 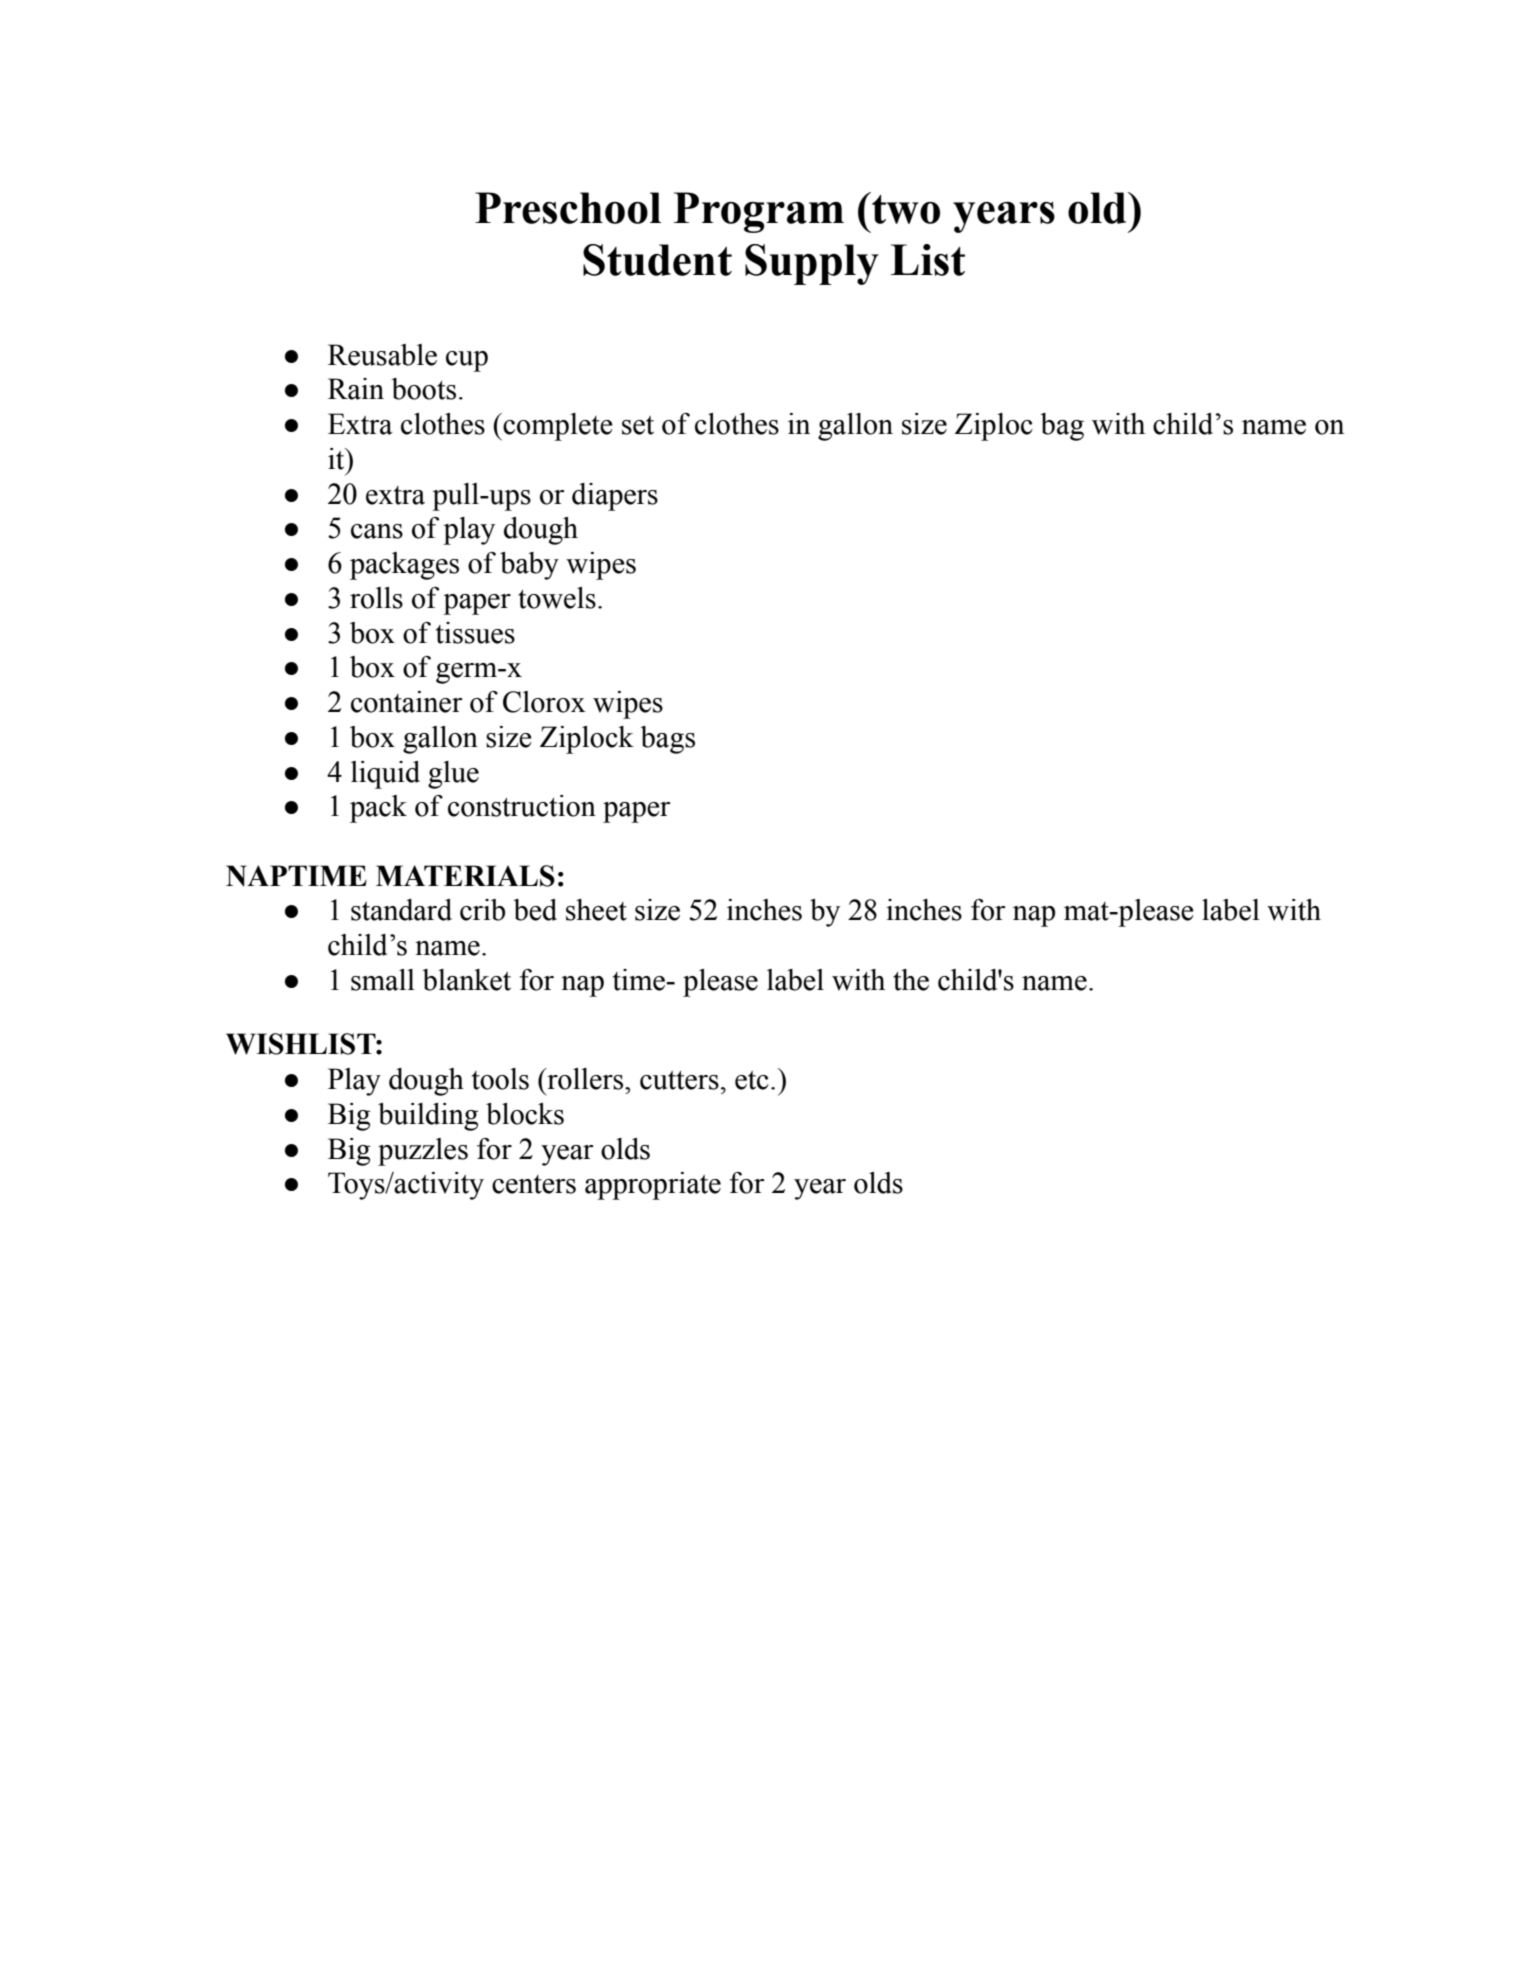 I want to click on building, so click(x=428, y=1117).
